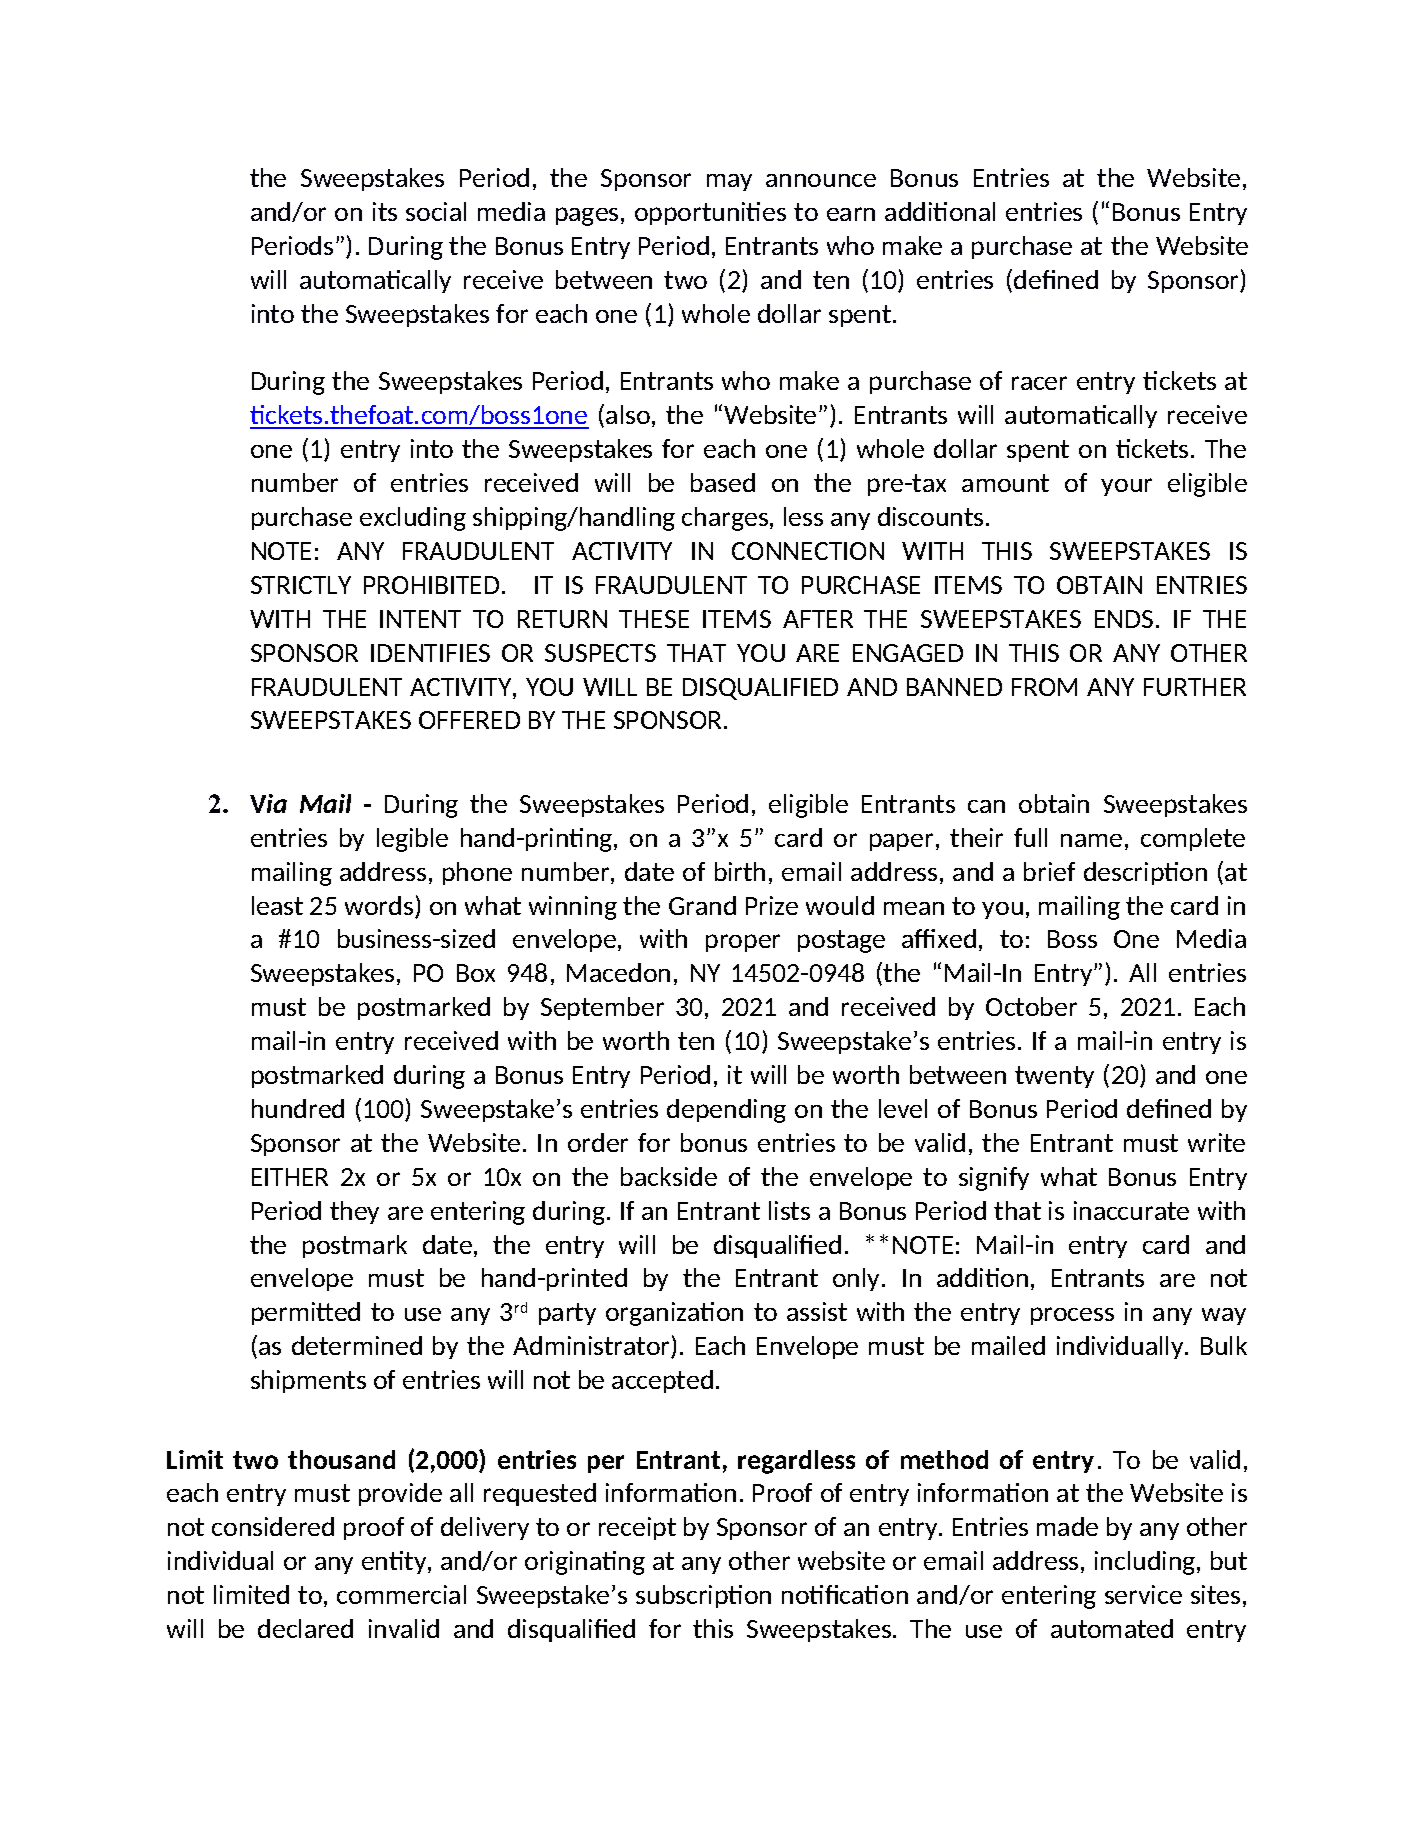 The image size is (1416, 1833). I want to click on brief, so click(1049, 871).
